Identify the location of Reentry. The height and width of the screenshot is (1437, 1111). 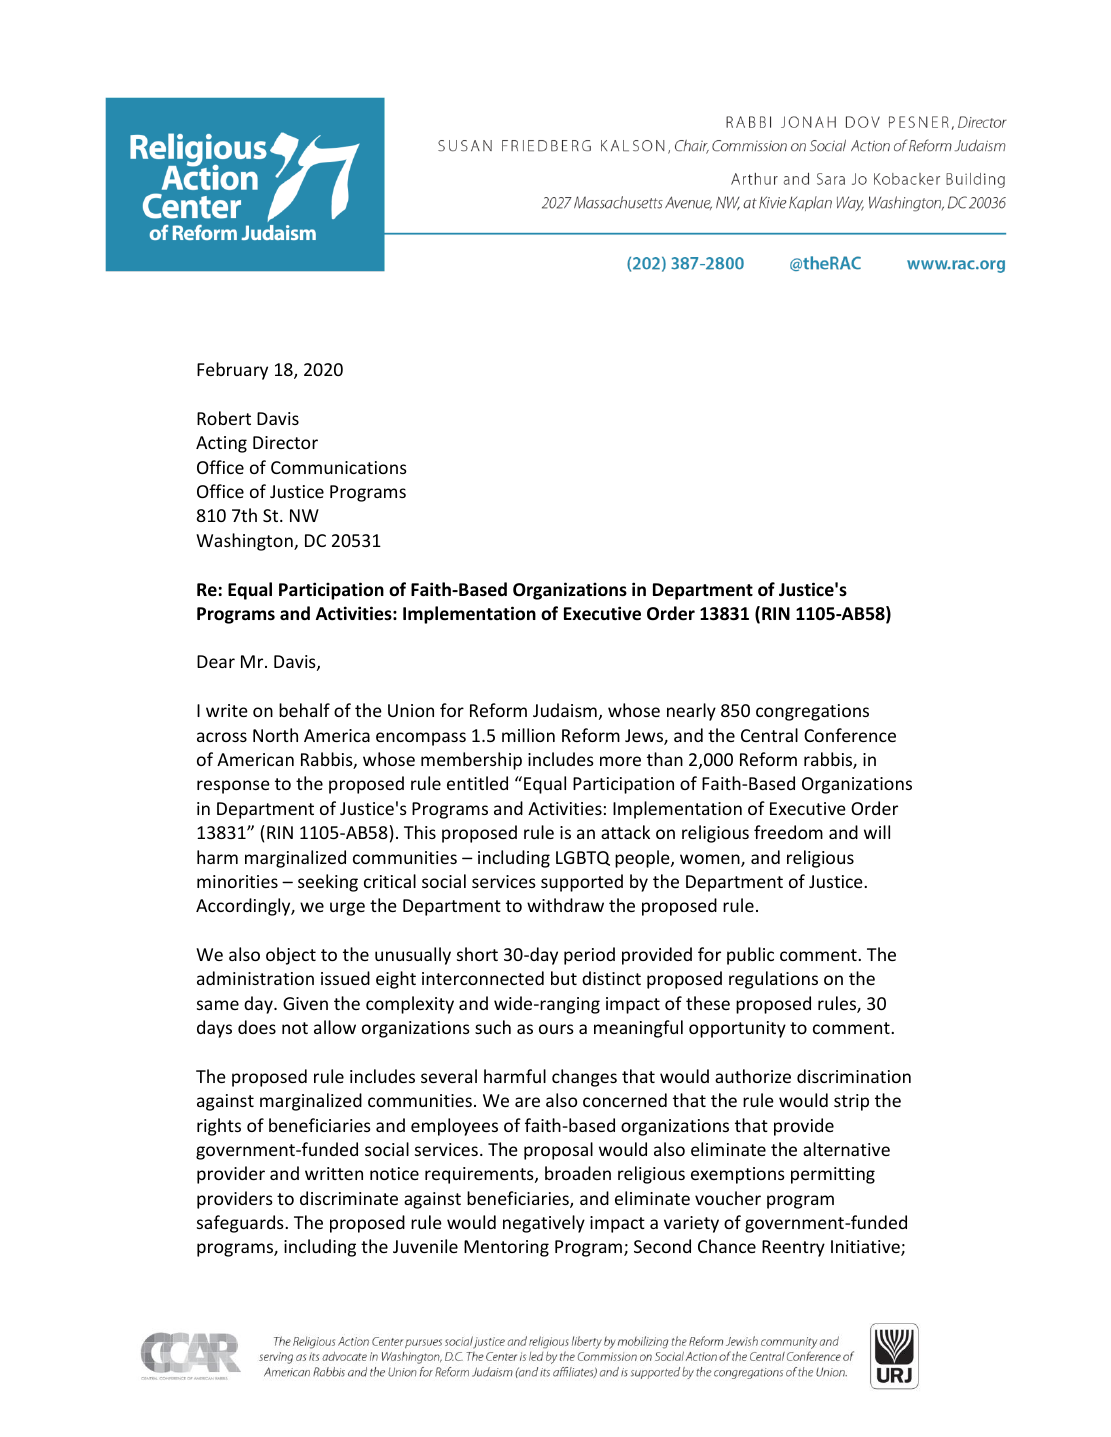
(793, 1248).
